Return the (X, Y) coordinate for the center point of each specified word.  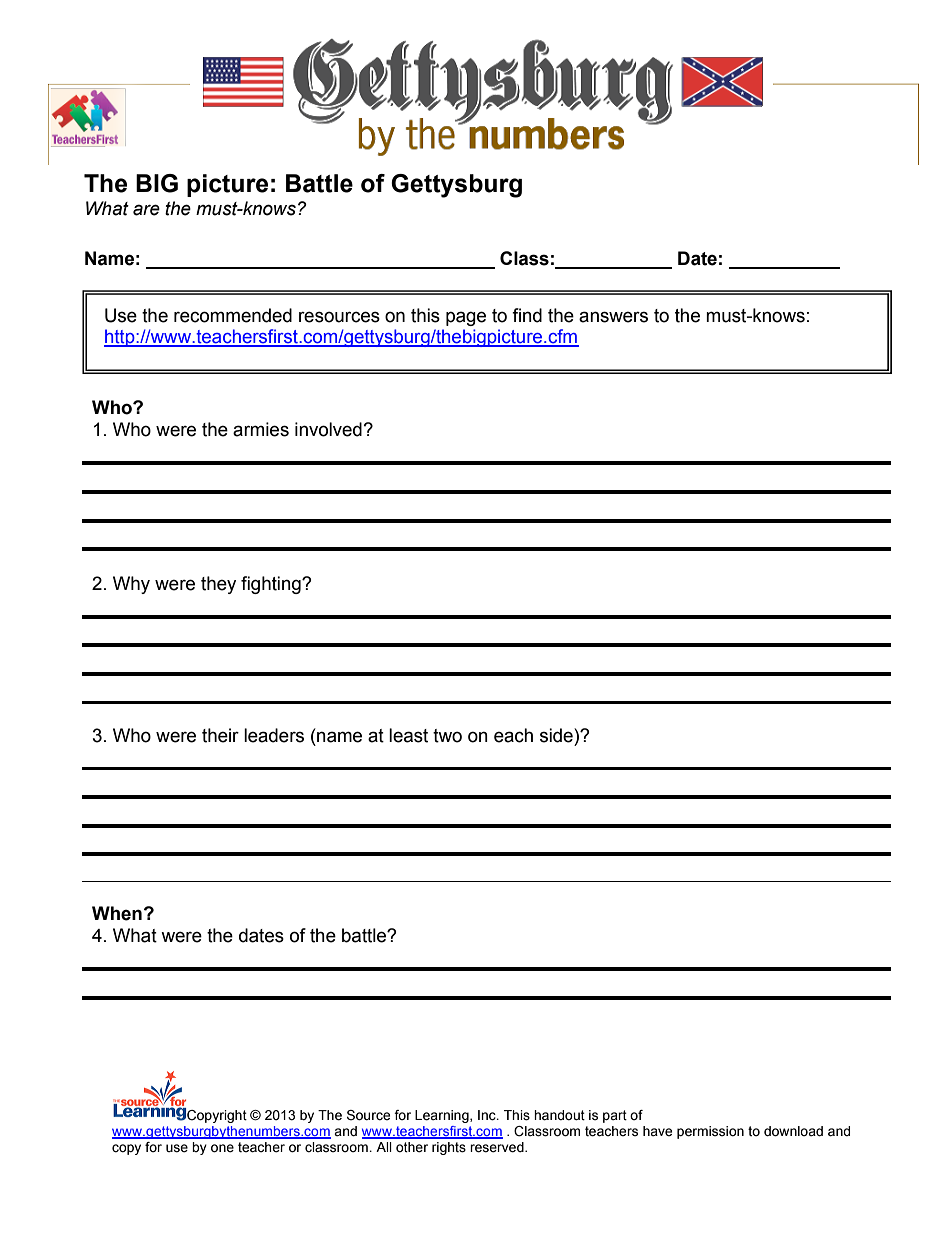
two (447, 736)
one (222, 1148)
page (466, 318)
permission (710, 1132)
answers (613, 317)
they (218, 585)
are (146, 210)
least (408, 735)
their (220, 735)
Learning (443, 1116)
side (557, 735)
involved (329, 429)
